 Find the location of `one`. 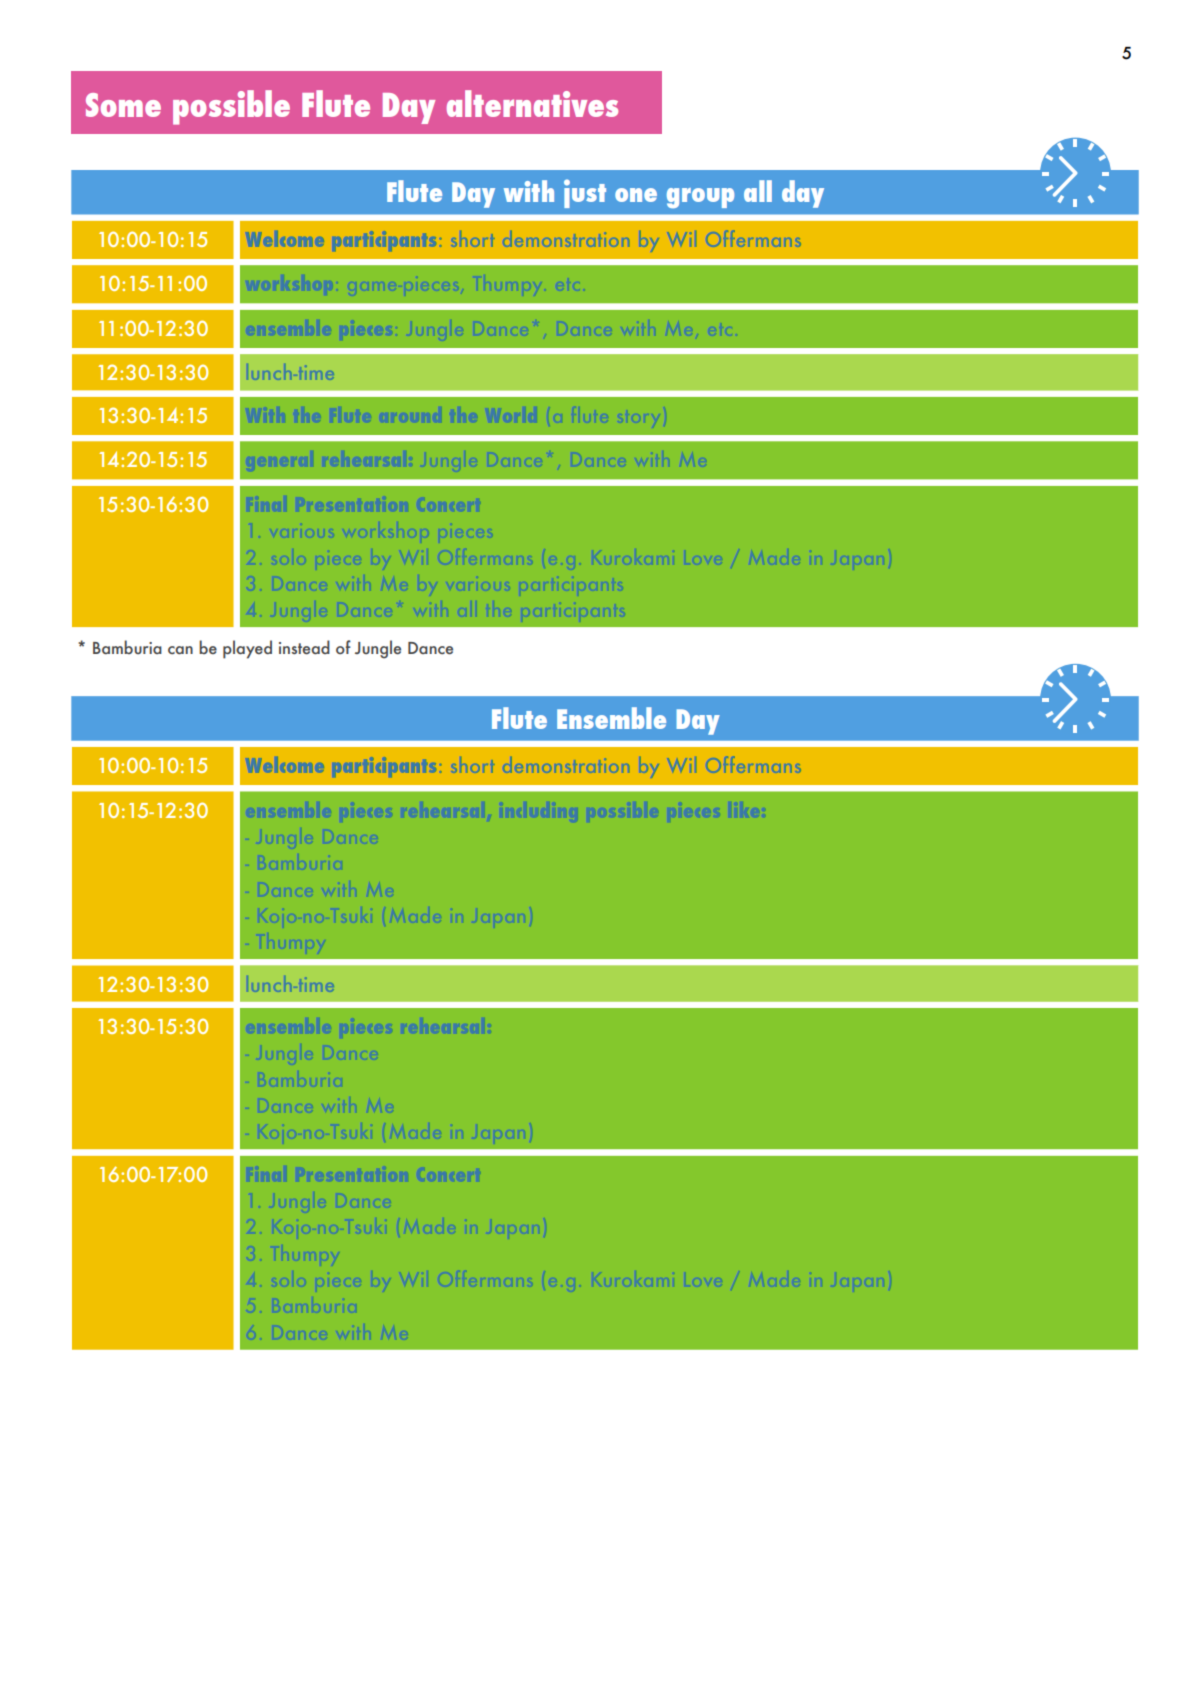

one is located at coordinates (636, 195).
